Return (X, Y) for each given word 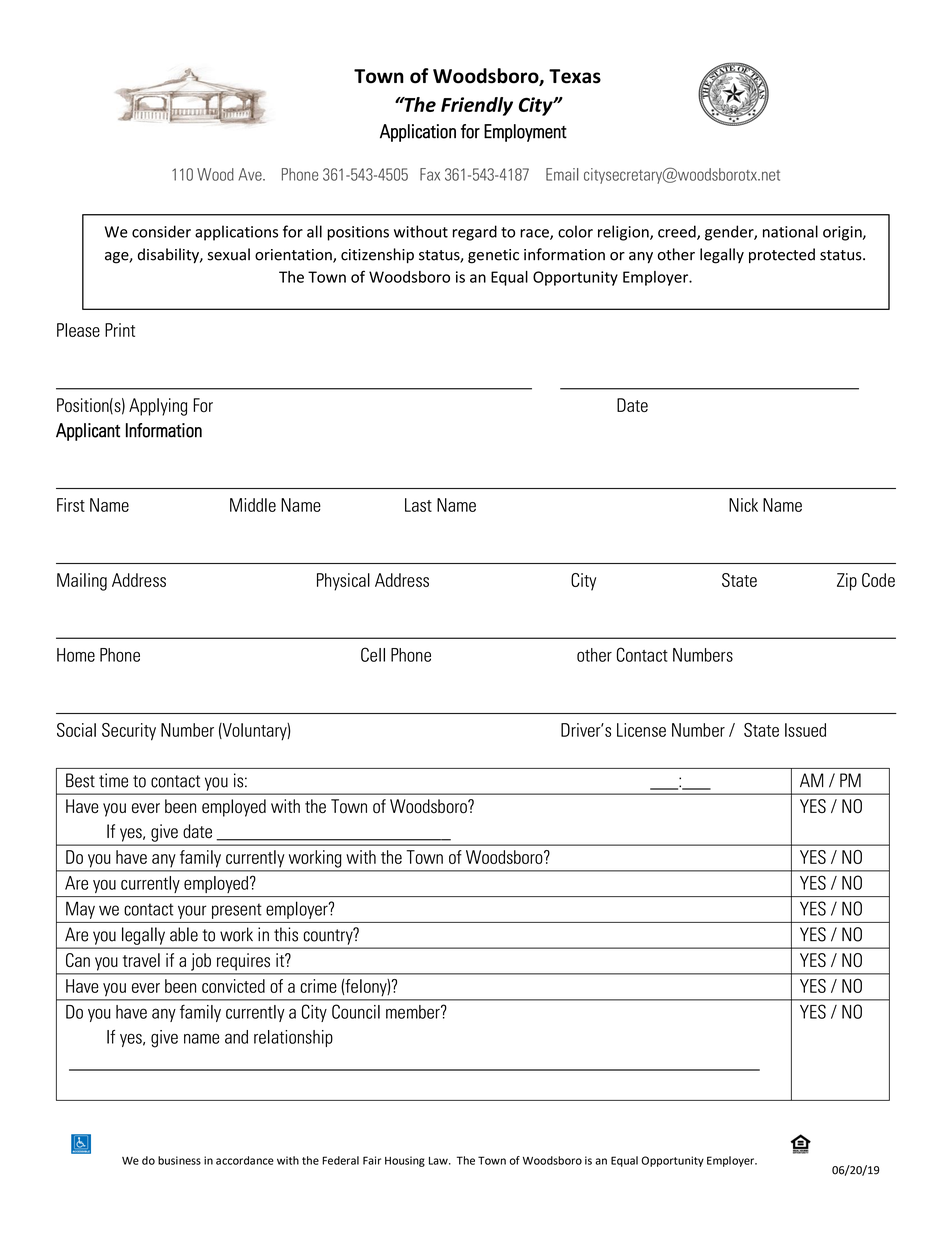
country (329, 936)
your (192, 912)
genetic (493, 256)
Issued (805, 730)
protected (782, 255)
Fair (372, 1160)
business (179, 1160)
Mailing (82, 582)
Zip (847, 582)
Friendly (477, 106)
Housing (405, 1161)
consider (161, 231)
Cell (373, 654)
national (790, 231)
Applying (158, 407)
